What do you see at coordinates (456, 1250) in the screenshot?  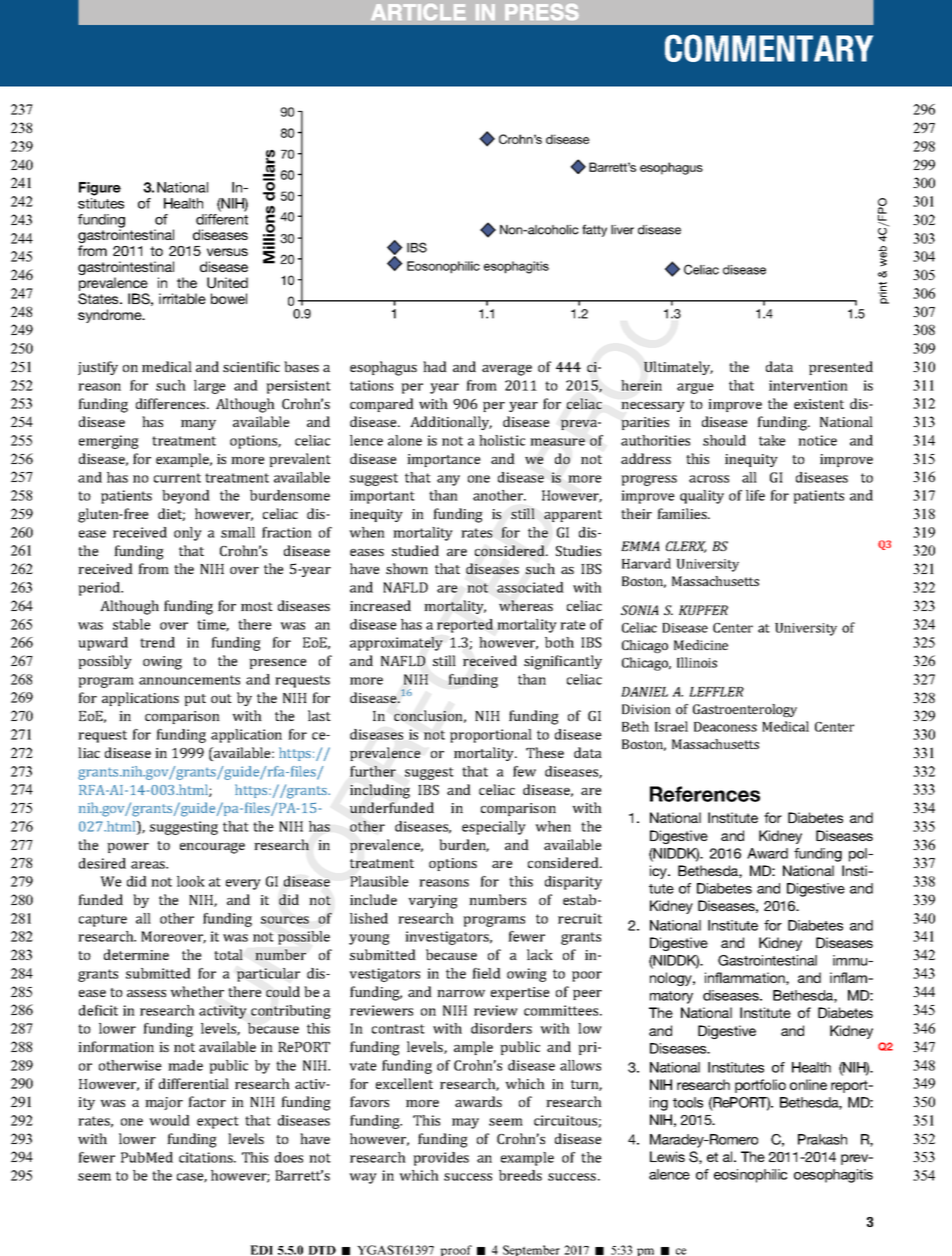 I see `proof` at bounding box center [456, 1250].
